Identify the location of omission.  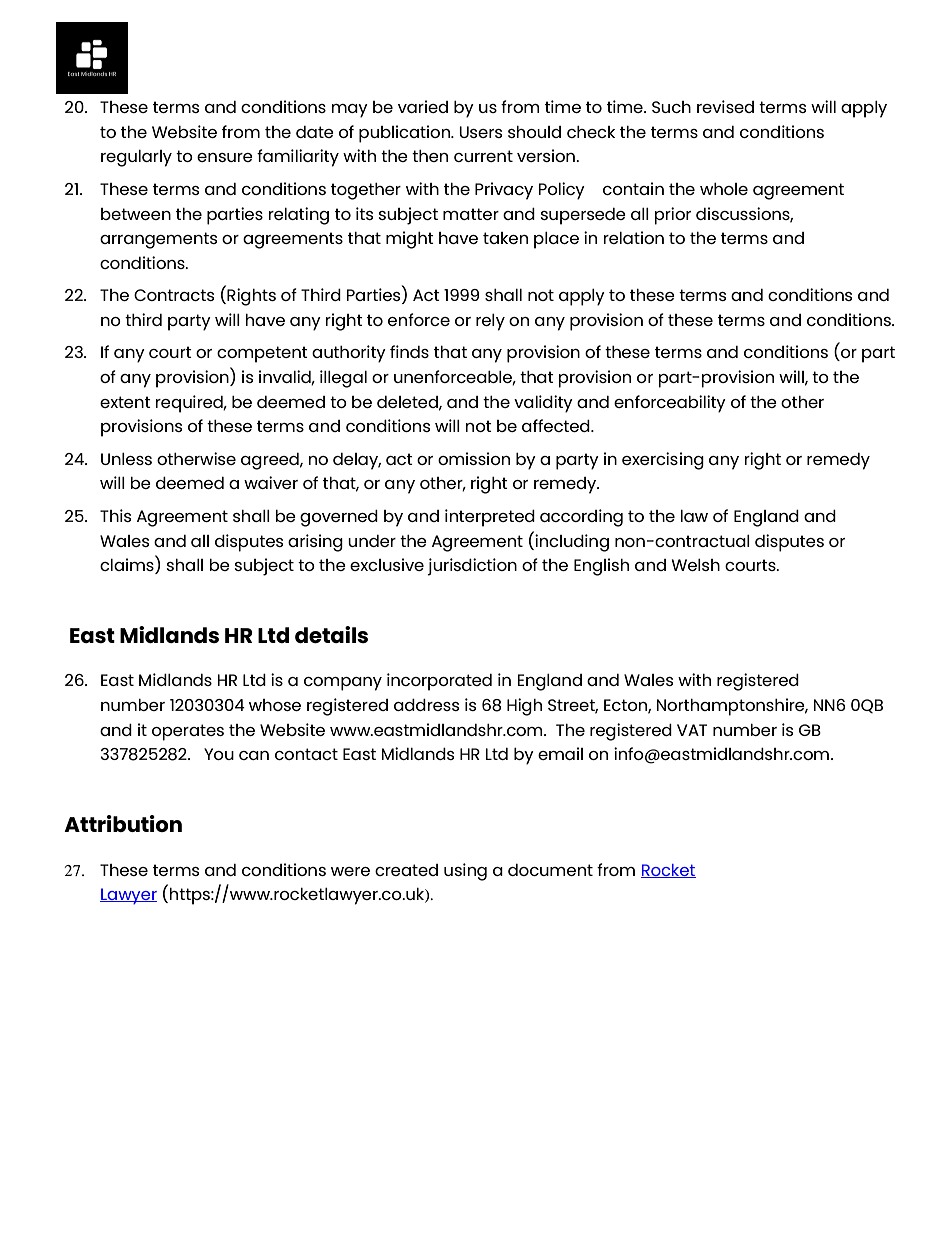
(474, 458).
